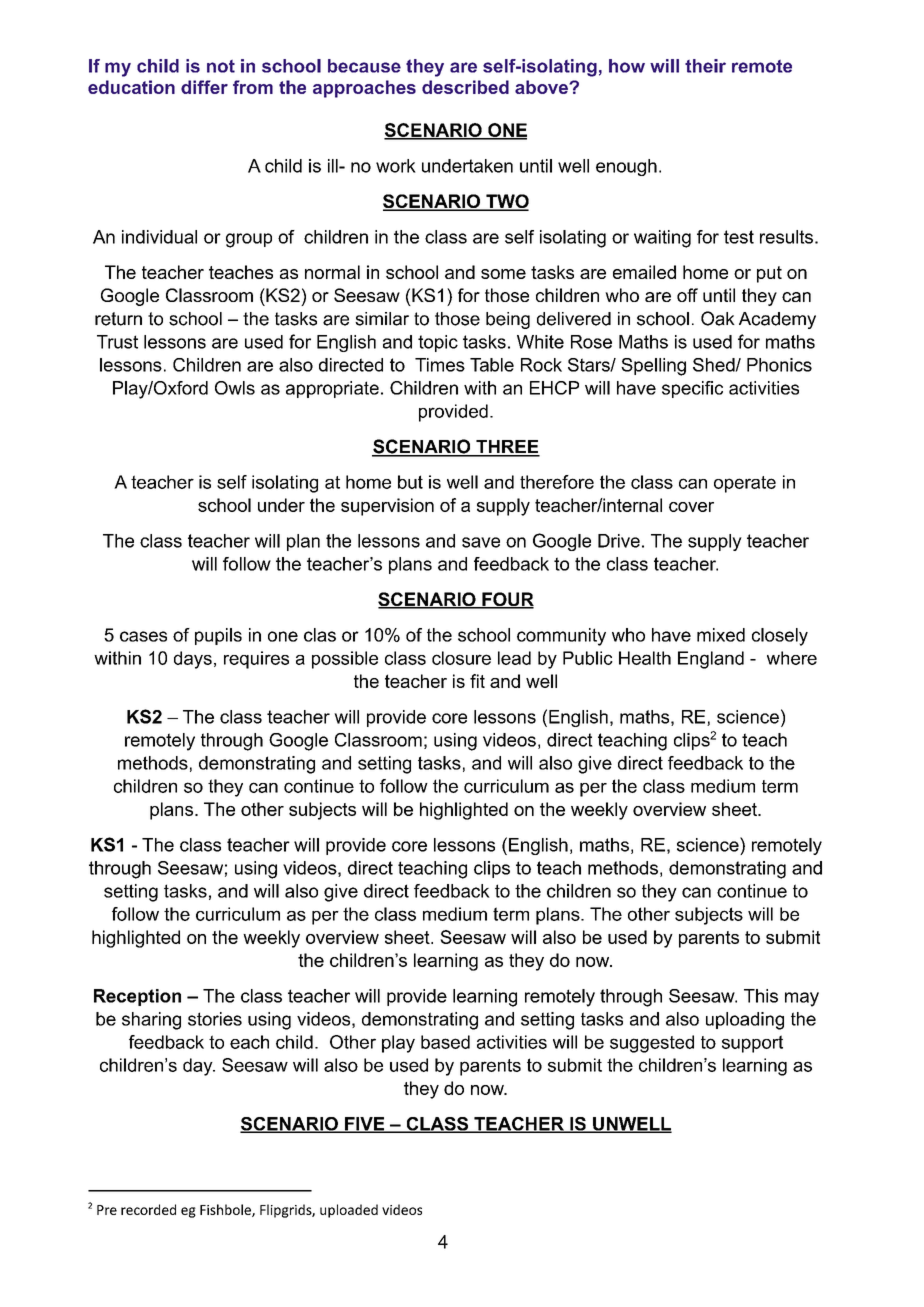 The height and width of the page is (1307, 924). I want to click on FIVE, so click(365, 1125).
